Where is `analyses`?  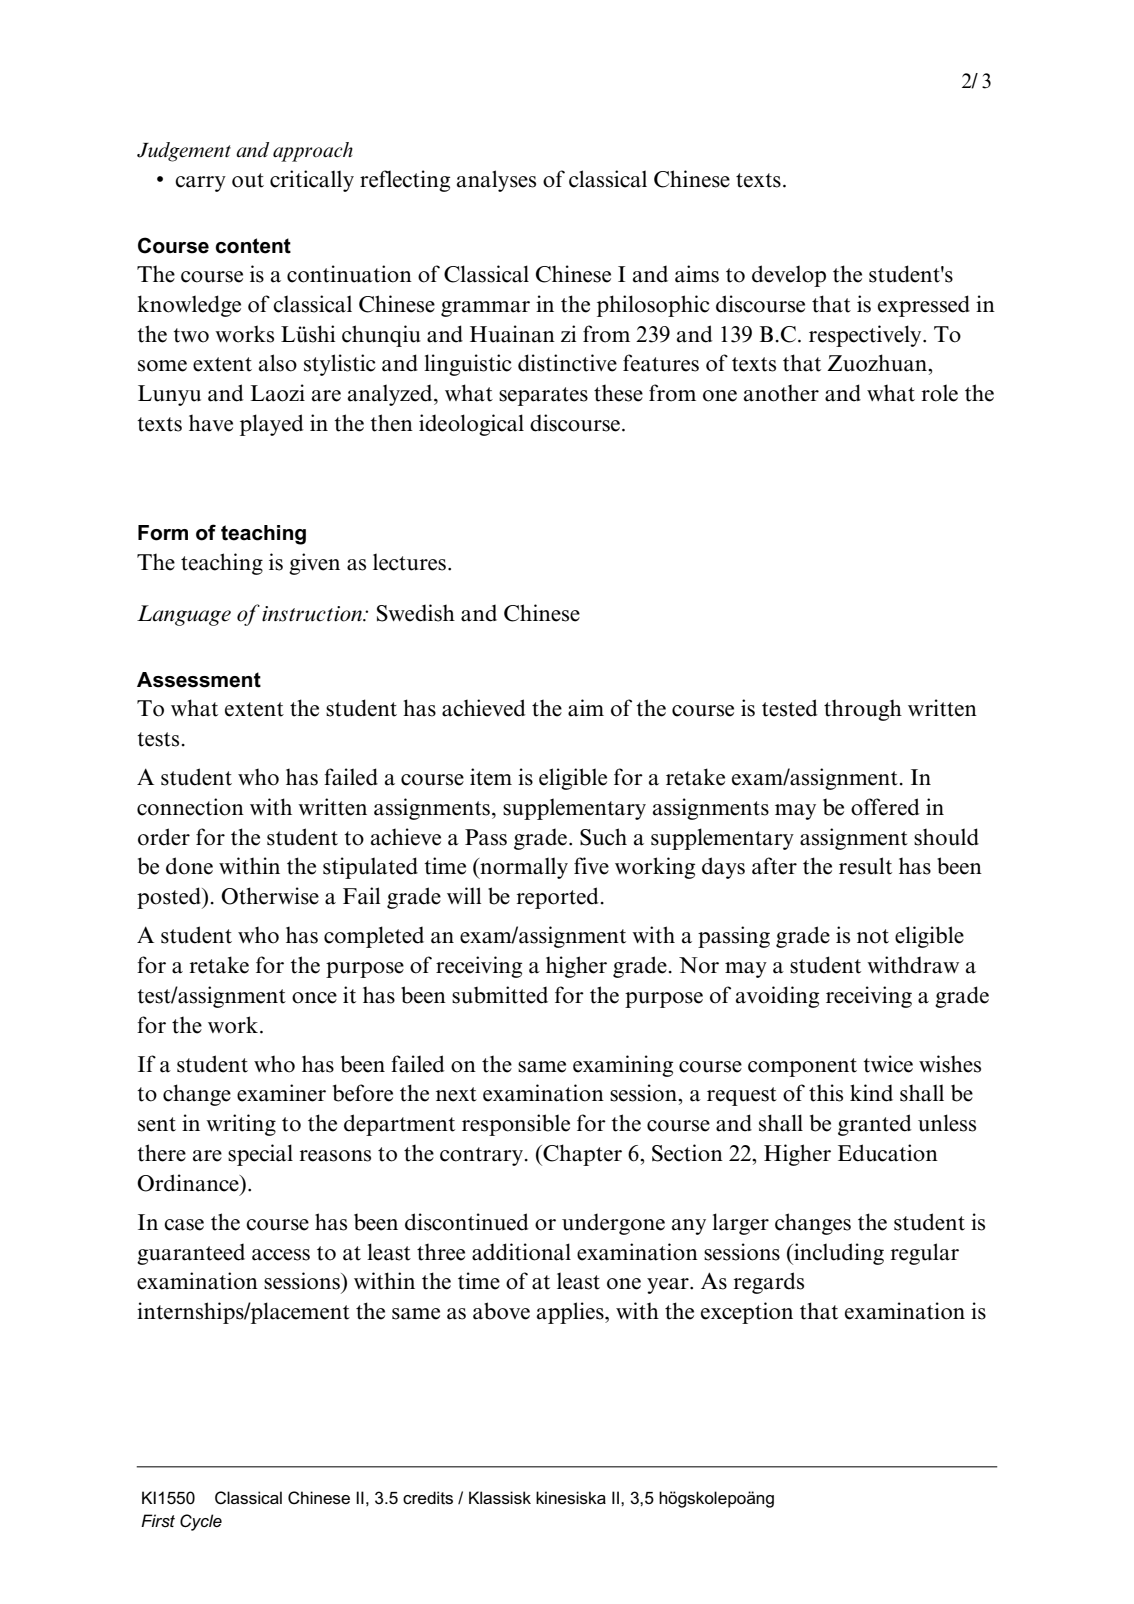
analyses is located at coordinates (496, 181).
